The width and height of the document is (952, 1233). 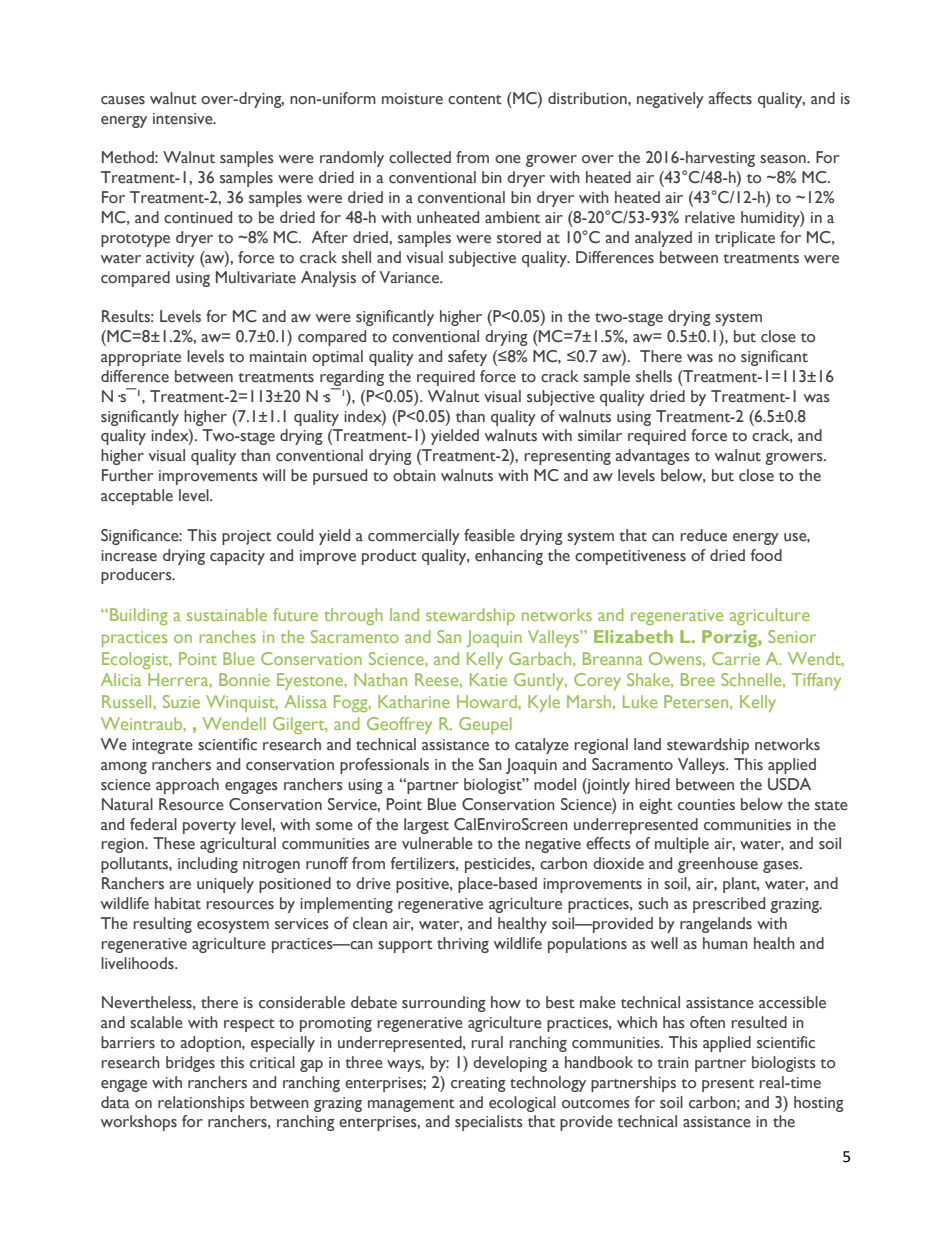 What do you see at coordinates (478, 1084) in the document?
I see `creating` at bounding box center [478, 1084].
